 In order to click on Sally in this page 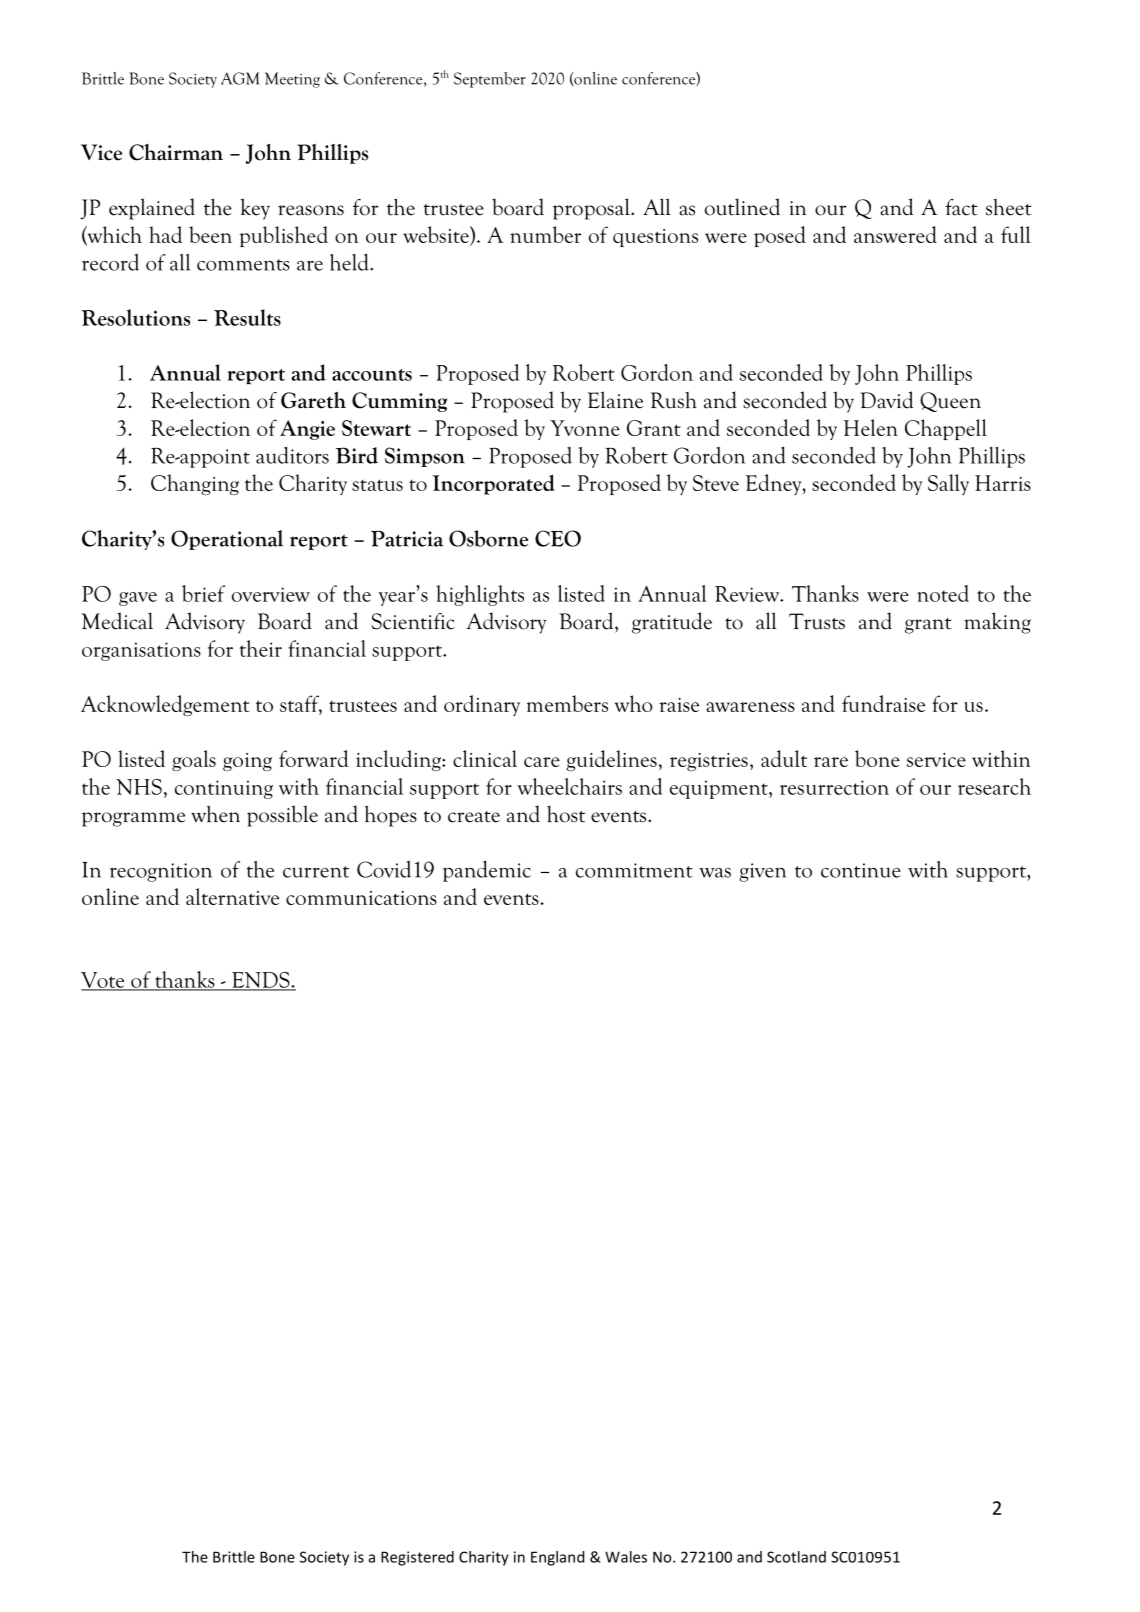, I will do `click(948, 484)`.
